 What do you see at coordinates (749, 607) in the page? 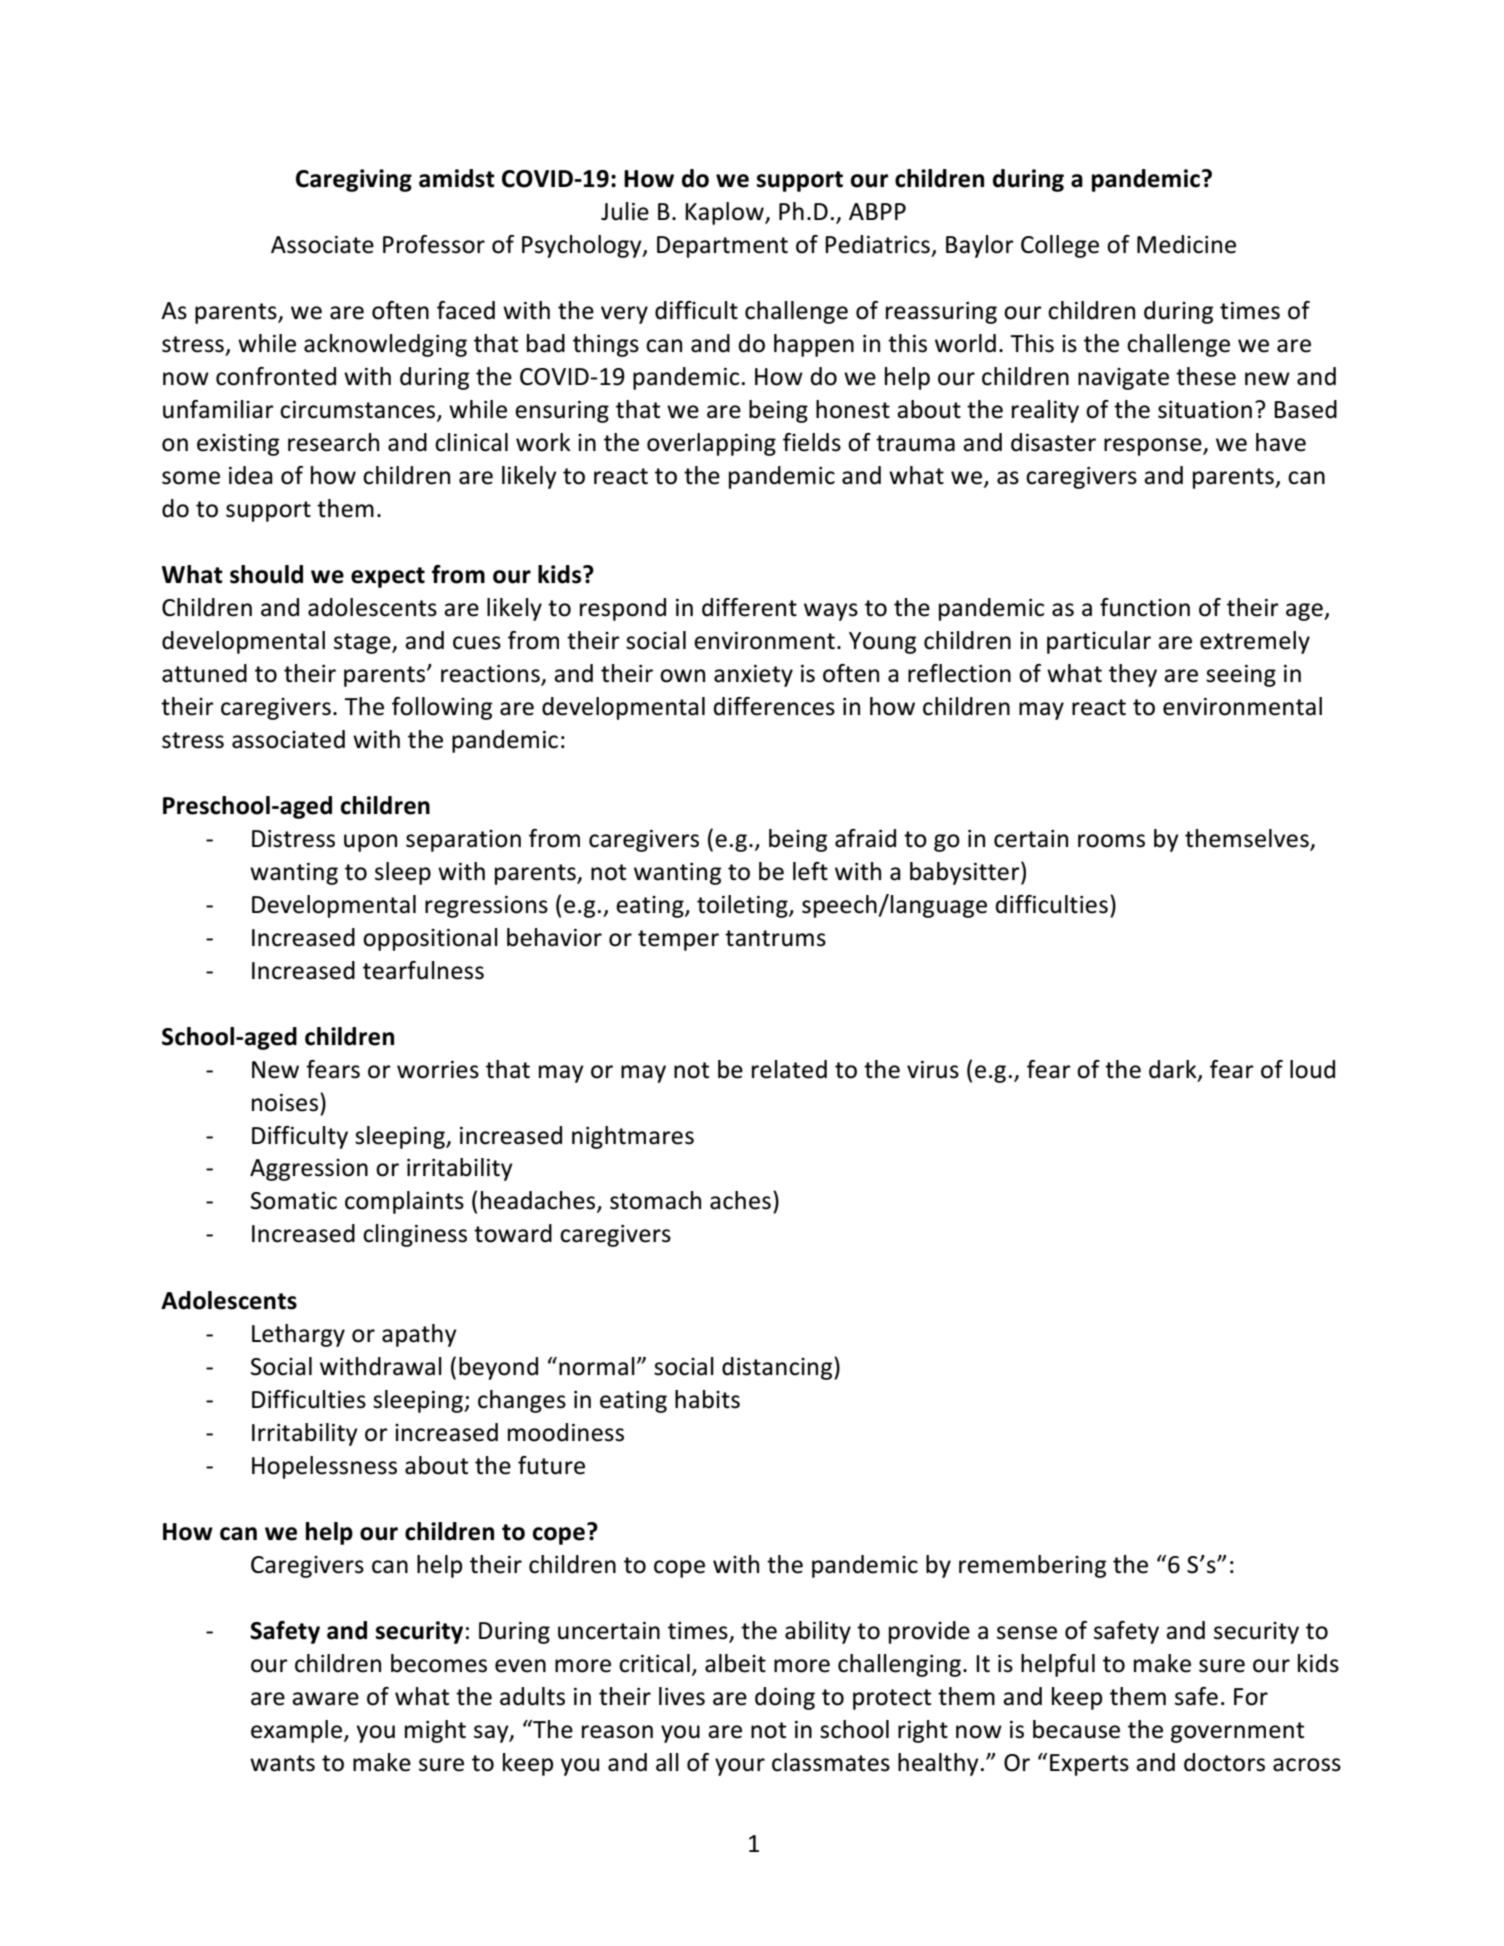
I see `different` at bounding box center [749, 607].
